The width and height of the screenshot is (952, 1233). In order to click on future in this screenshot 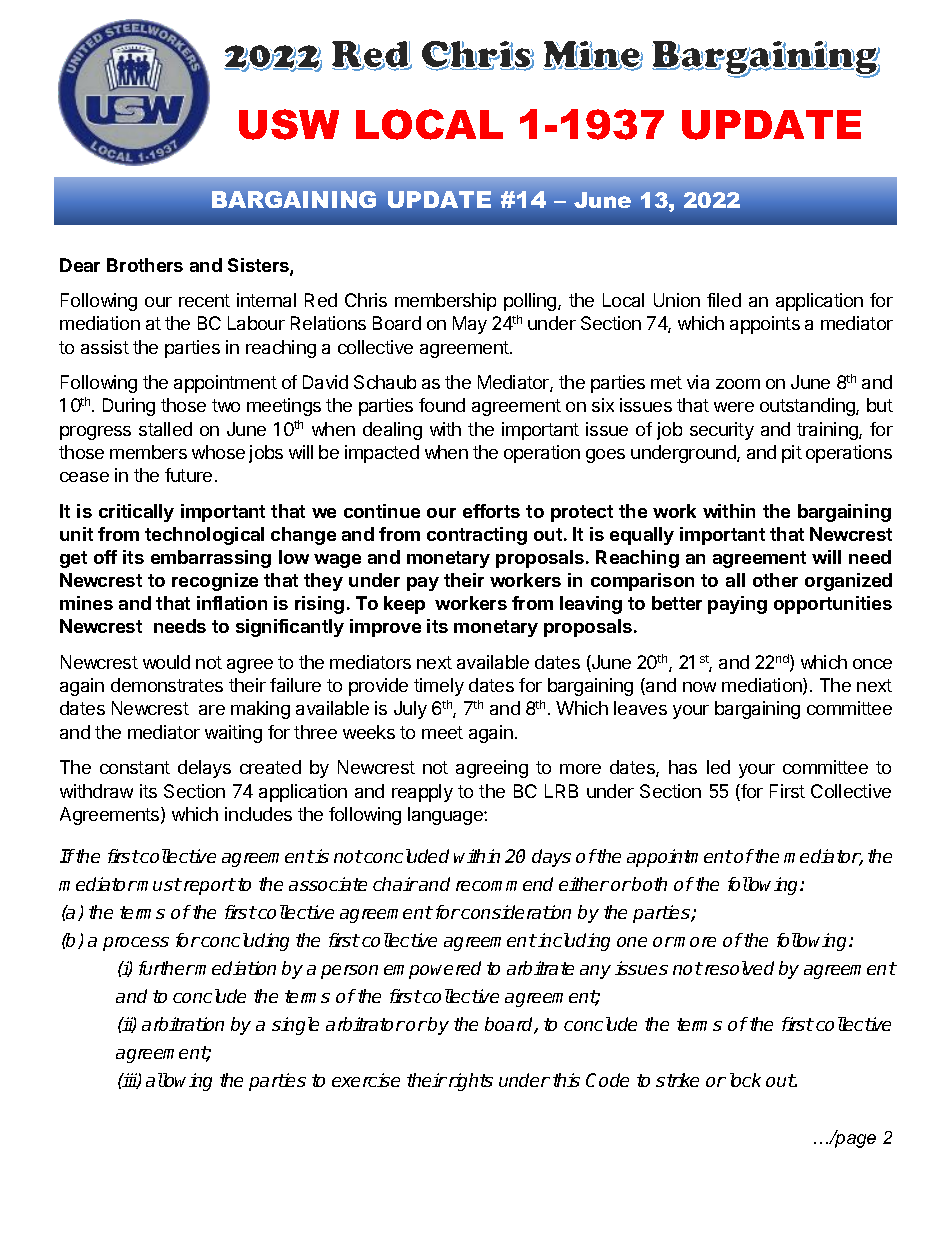, I will do `click(188, 475)`.
